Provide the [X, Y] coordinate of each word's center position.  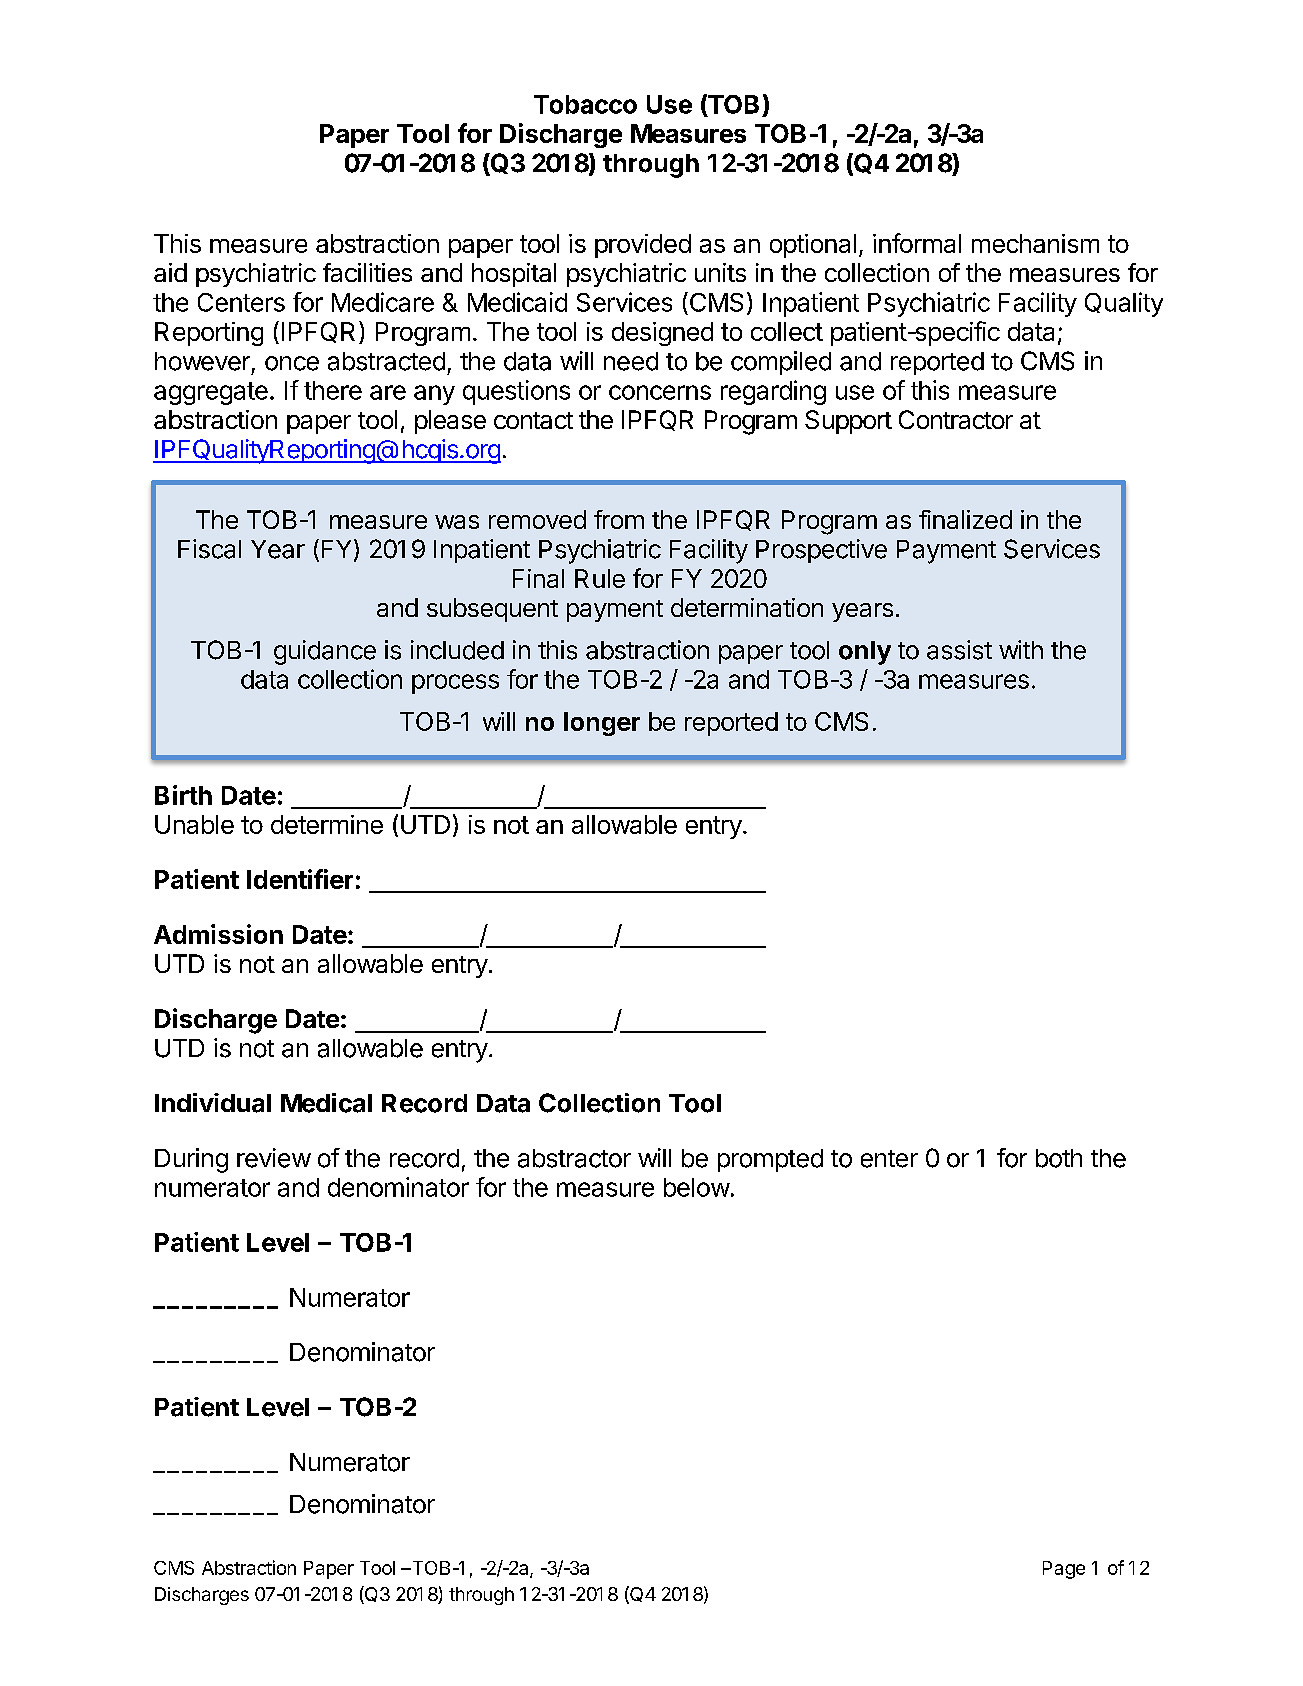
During [191, 1160]
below [697, 1187]
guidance [325, 652]
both [1059, 1158]
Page [1064, 1570]
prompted [770, 1160]
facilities [367, 272]
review [274, 1158]
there [333, 390]
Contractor [956, 419]
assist [959, 650]
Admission [218, 934]
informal [917, 243]
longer [602, 724]
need [631, 361]
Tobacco [585, 104]
